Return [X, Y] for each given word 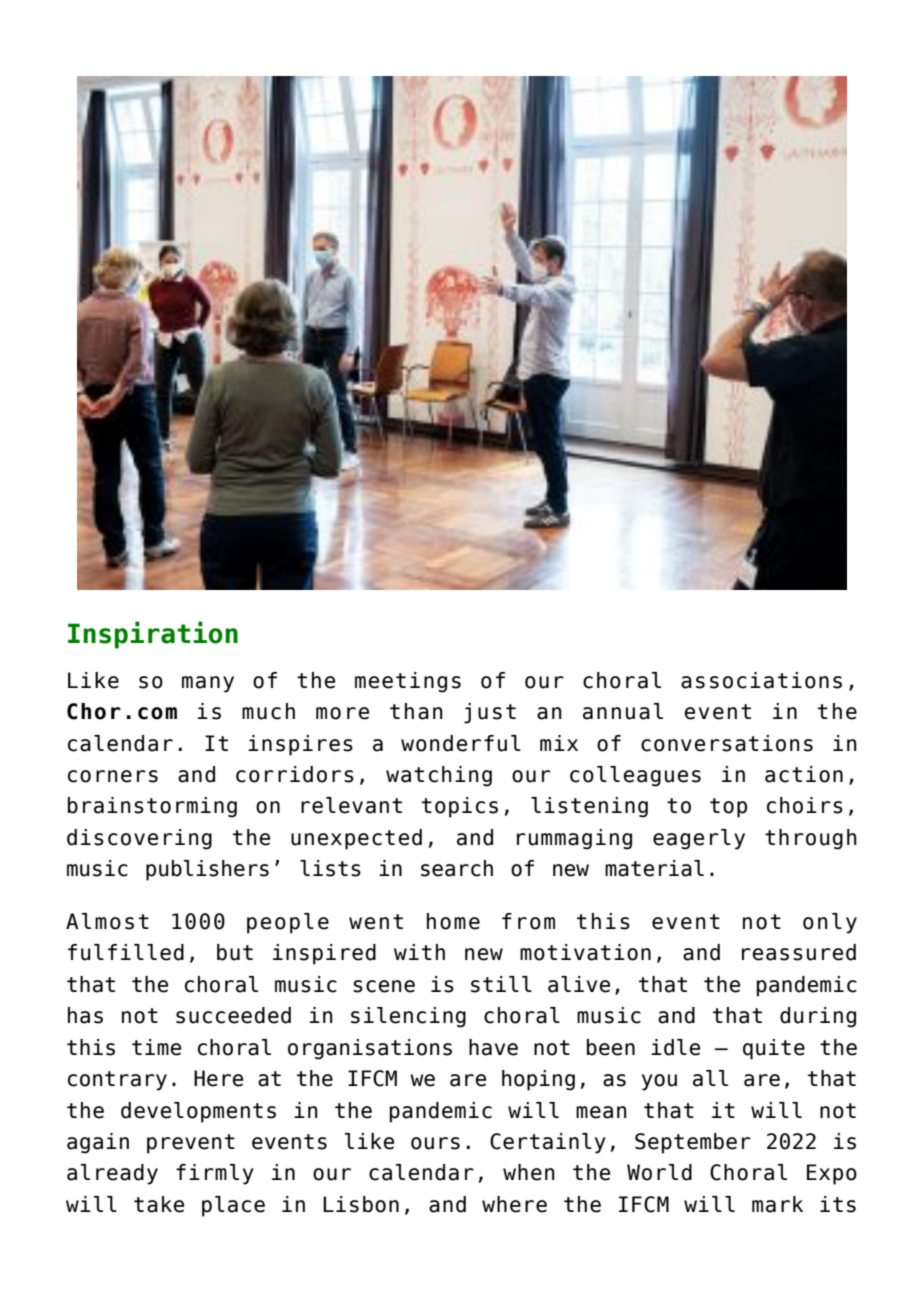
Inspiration [153, 635]
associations [761, 680]
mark [777, 1204]
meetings [408, 682]
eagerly [699, 839]
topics [460, 807]
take [159, 1204]
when [529, 1172]
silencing [408, 1017]
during [818, 1017]
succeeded [233, 1015]
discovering [139, 839]
